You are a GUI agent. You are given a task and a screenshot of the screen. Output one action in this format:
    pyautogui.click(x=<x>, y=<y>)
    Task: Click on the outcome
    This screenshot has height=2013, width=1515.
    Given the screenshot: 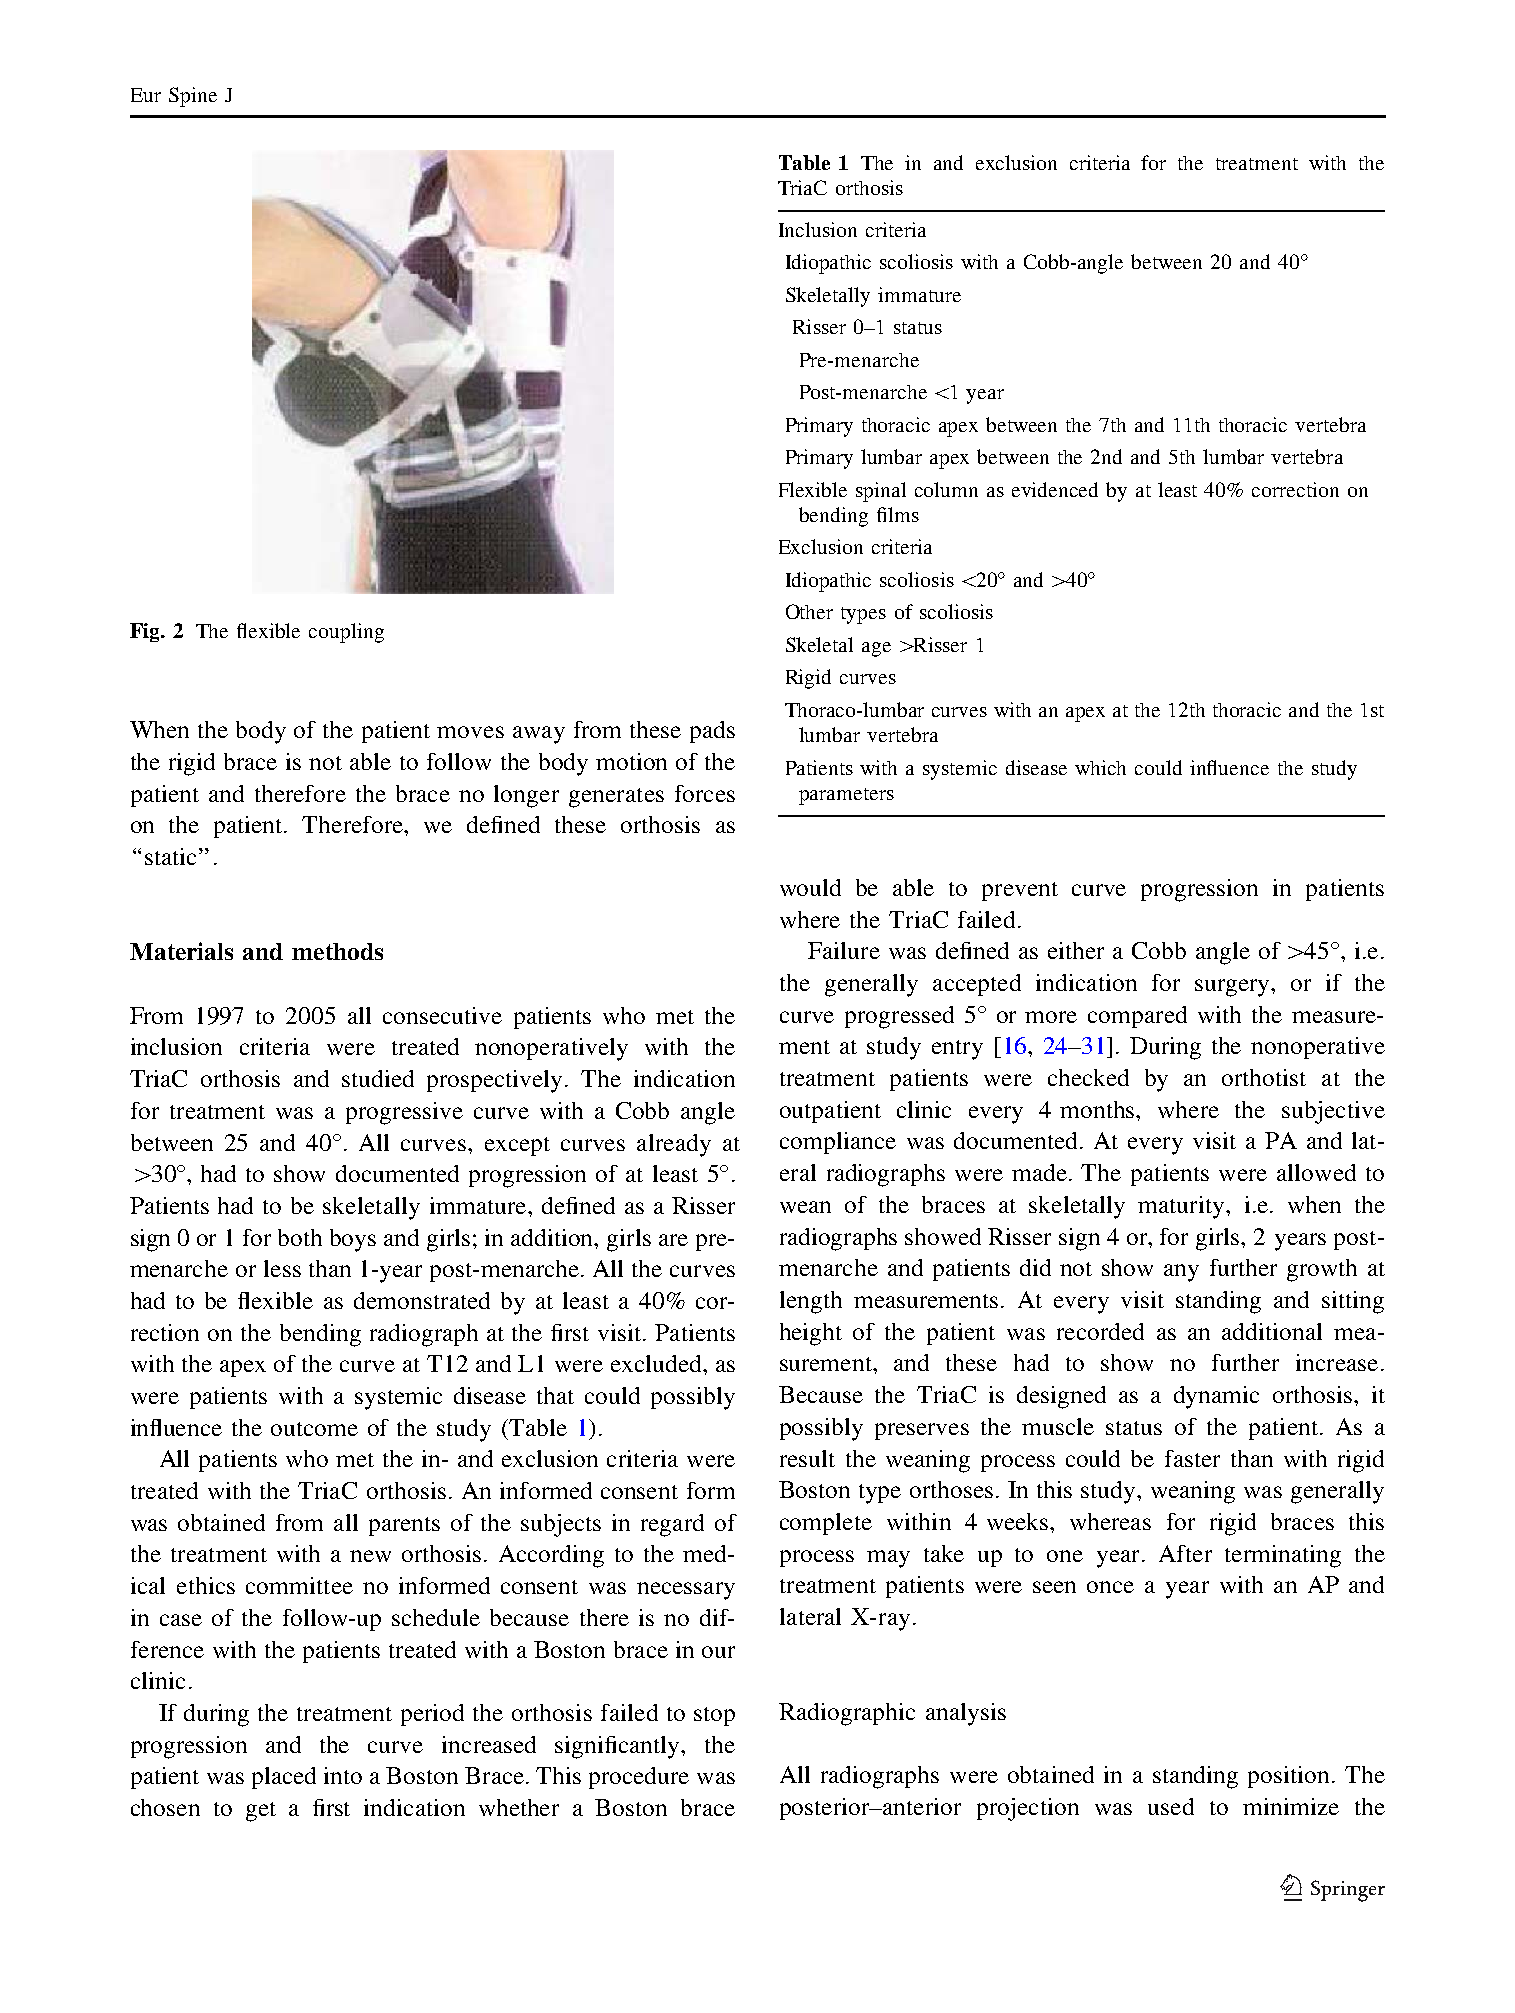 What is the action you would take?
    pyautogui.click(x=314, y=1429)
